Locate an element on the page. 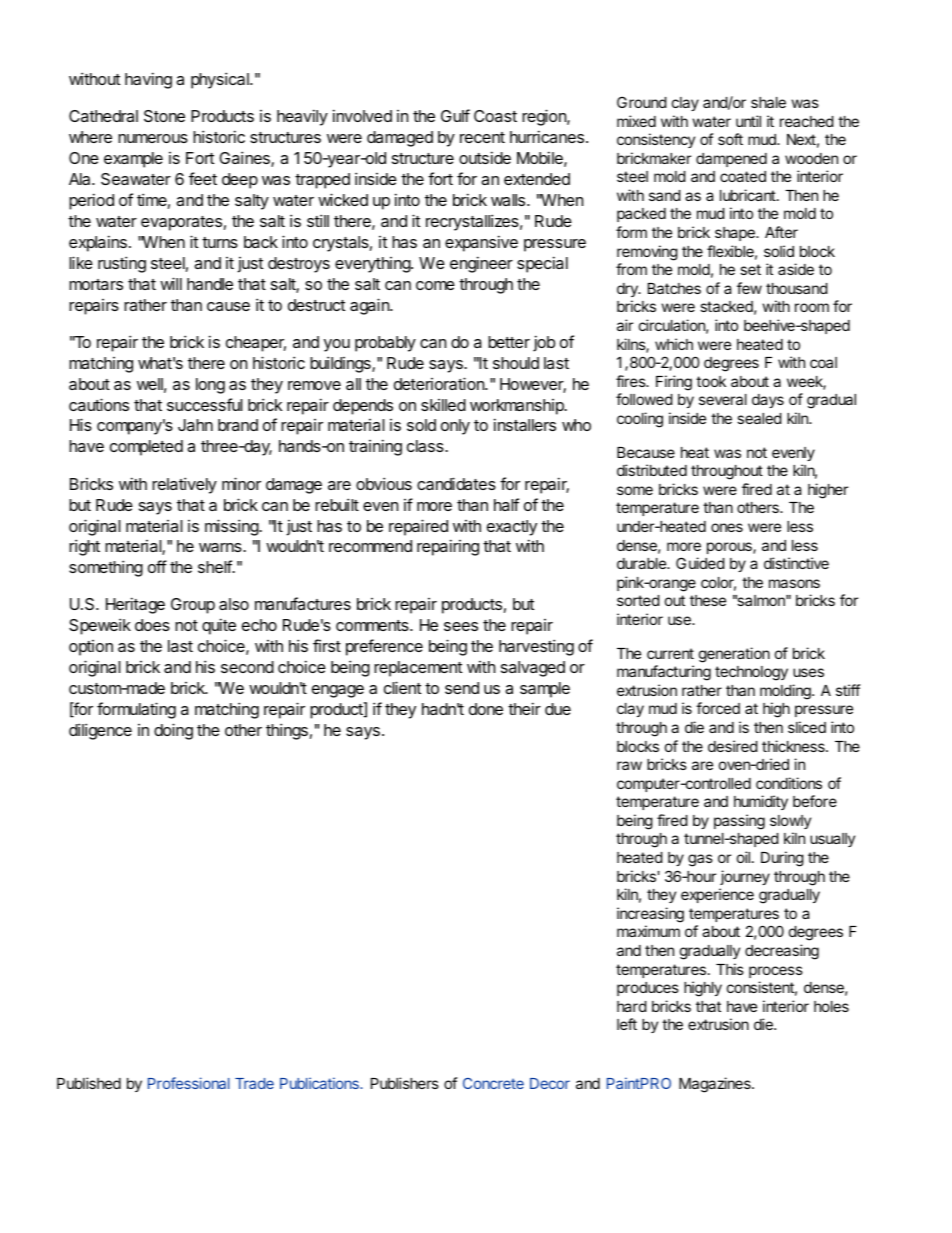 The height and width of the page is (1233, 952). Professional is located at coordinates (189, 1083).
